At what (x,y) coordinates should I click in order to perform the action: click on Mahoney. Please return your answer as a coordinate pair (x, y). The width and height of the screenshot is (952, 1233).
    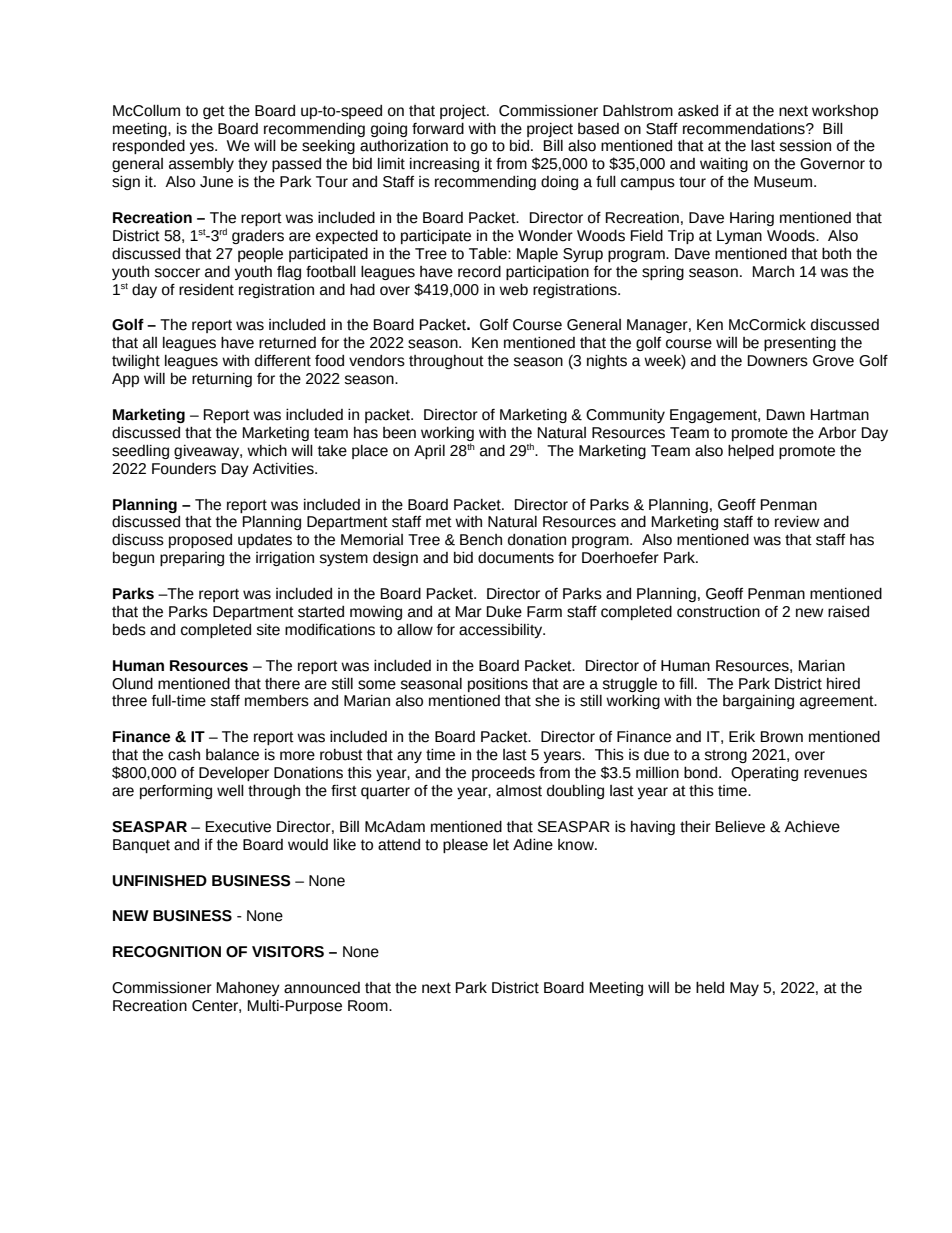
    Looking at the image, I should click on (248, 989).
